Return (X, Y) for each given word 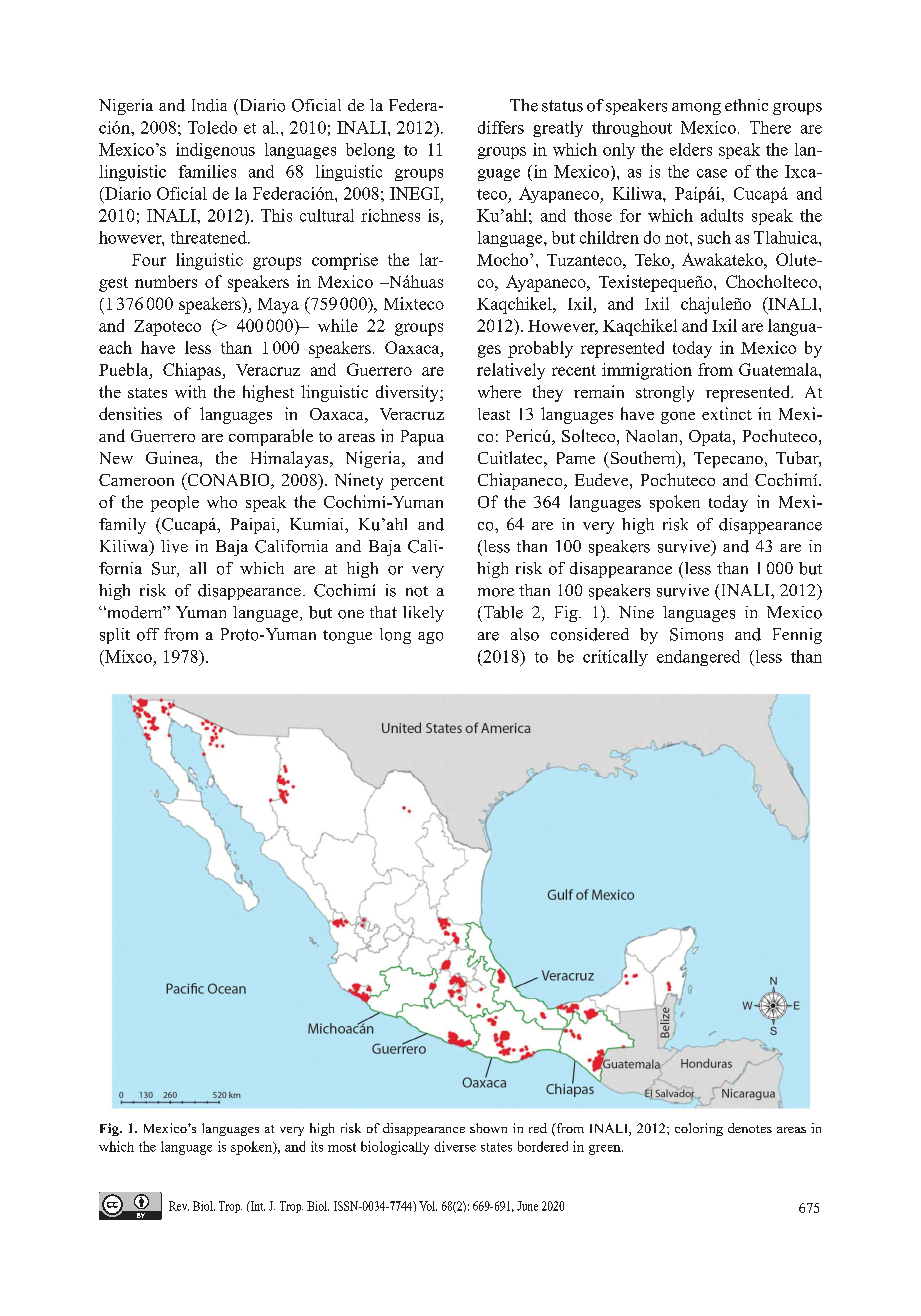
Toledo (212, 127)
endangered (698, 658)
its (317, 1146)
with (190, 391)
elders (691, 149)
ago (430, 638)
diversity (408, 393)
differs (501, 127)
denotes (750, 1128)
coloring (699, 1129)
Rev (179, 1206)
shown (488, 1128)
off (148, 634)
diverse (455, 1146)
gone (678, 418)
